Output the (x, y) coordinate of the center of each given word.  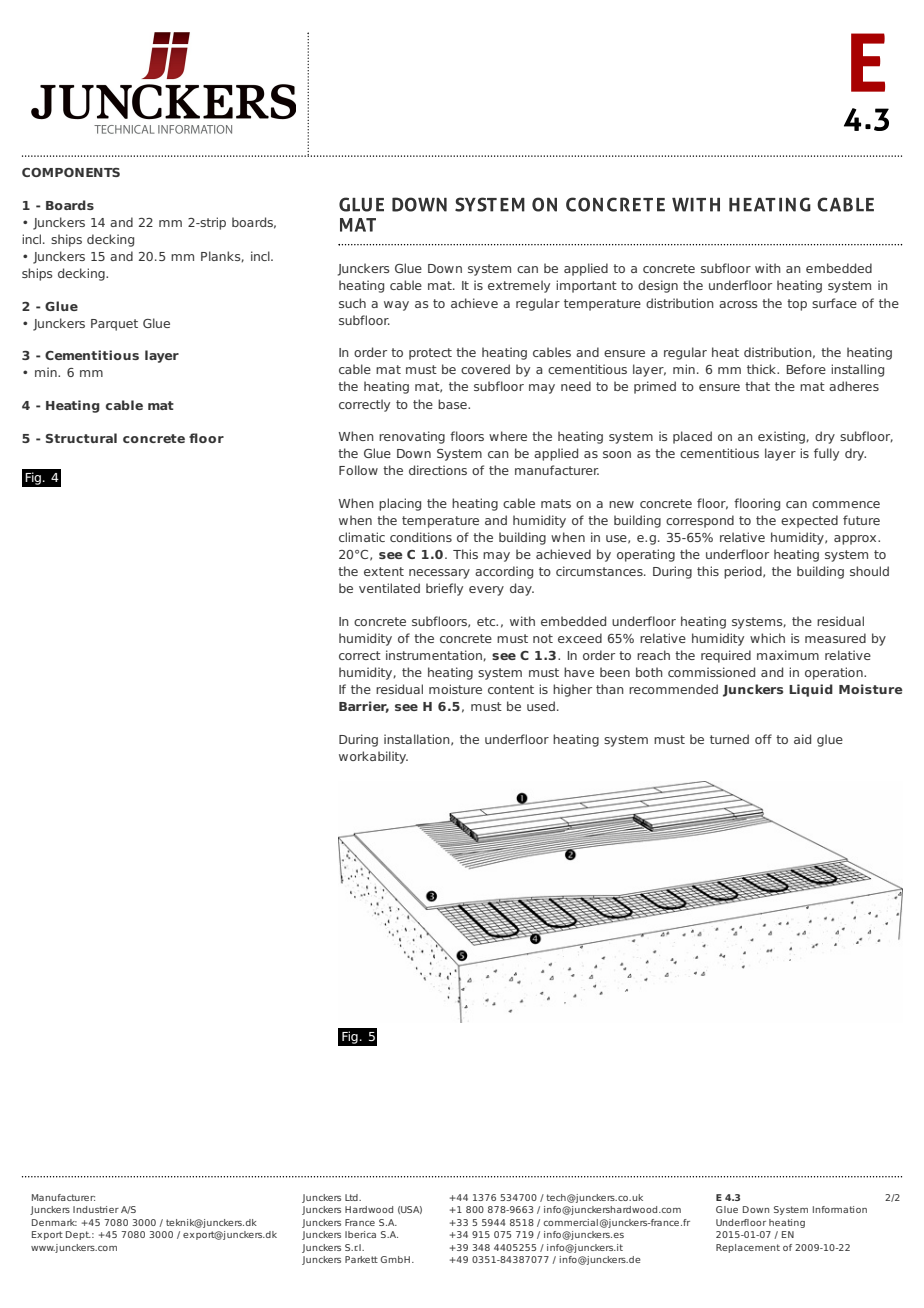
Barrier (364, 707)
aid (802, 739)
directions (438, 470)
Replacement (748, 1248)
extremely (519, 286)
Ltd (352, 1197)
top (797, 305)
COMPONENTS (71, 172)
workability (373, 757)
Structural (81, 438)
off (763, 739)
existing (782, 437)
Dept (78, 1235)
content (511, 689)
